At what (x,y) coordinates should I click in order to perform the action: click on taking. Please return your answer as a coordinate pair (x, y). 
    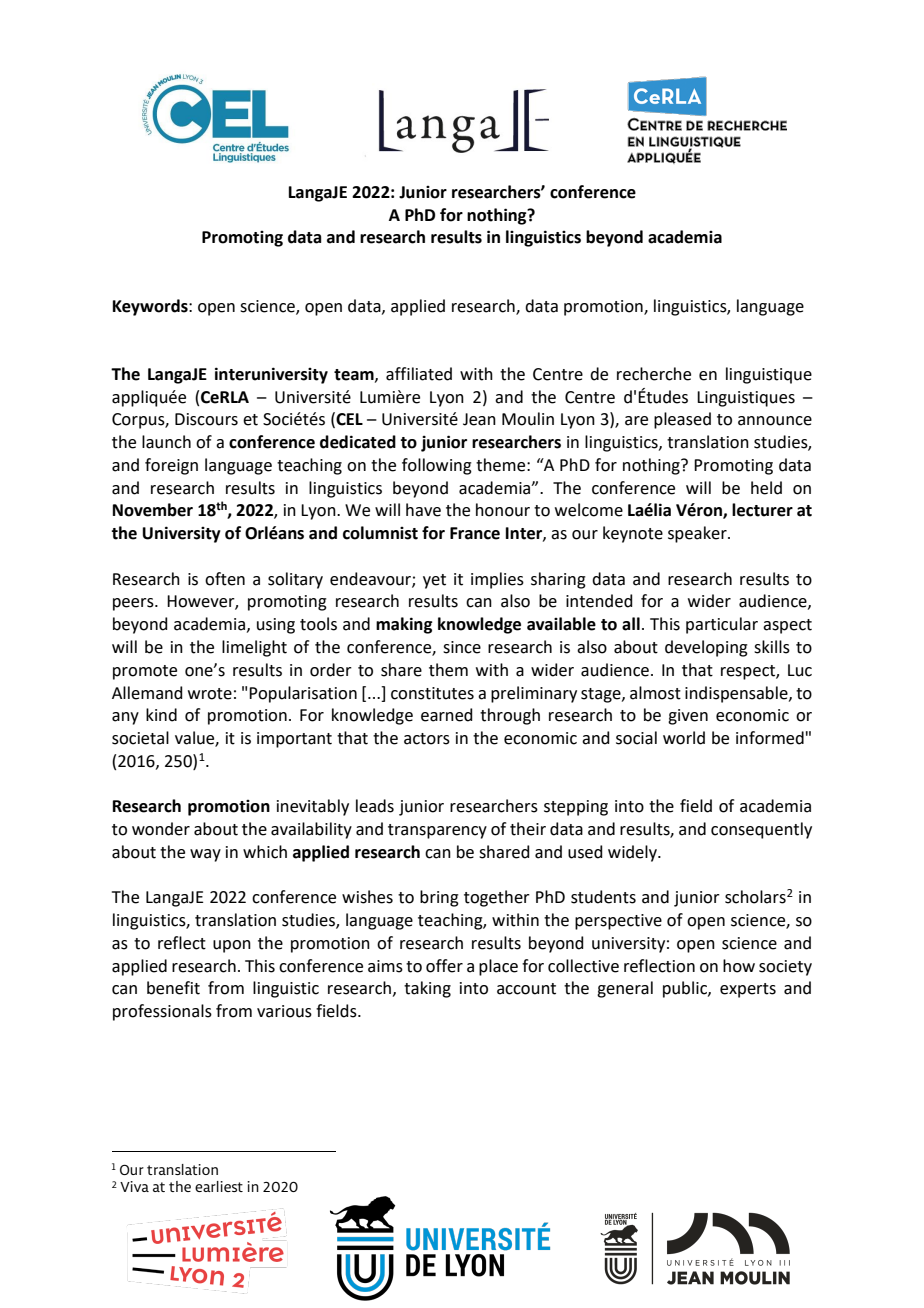
    Looking at the image, I should click on (427, 989).
